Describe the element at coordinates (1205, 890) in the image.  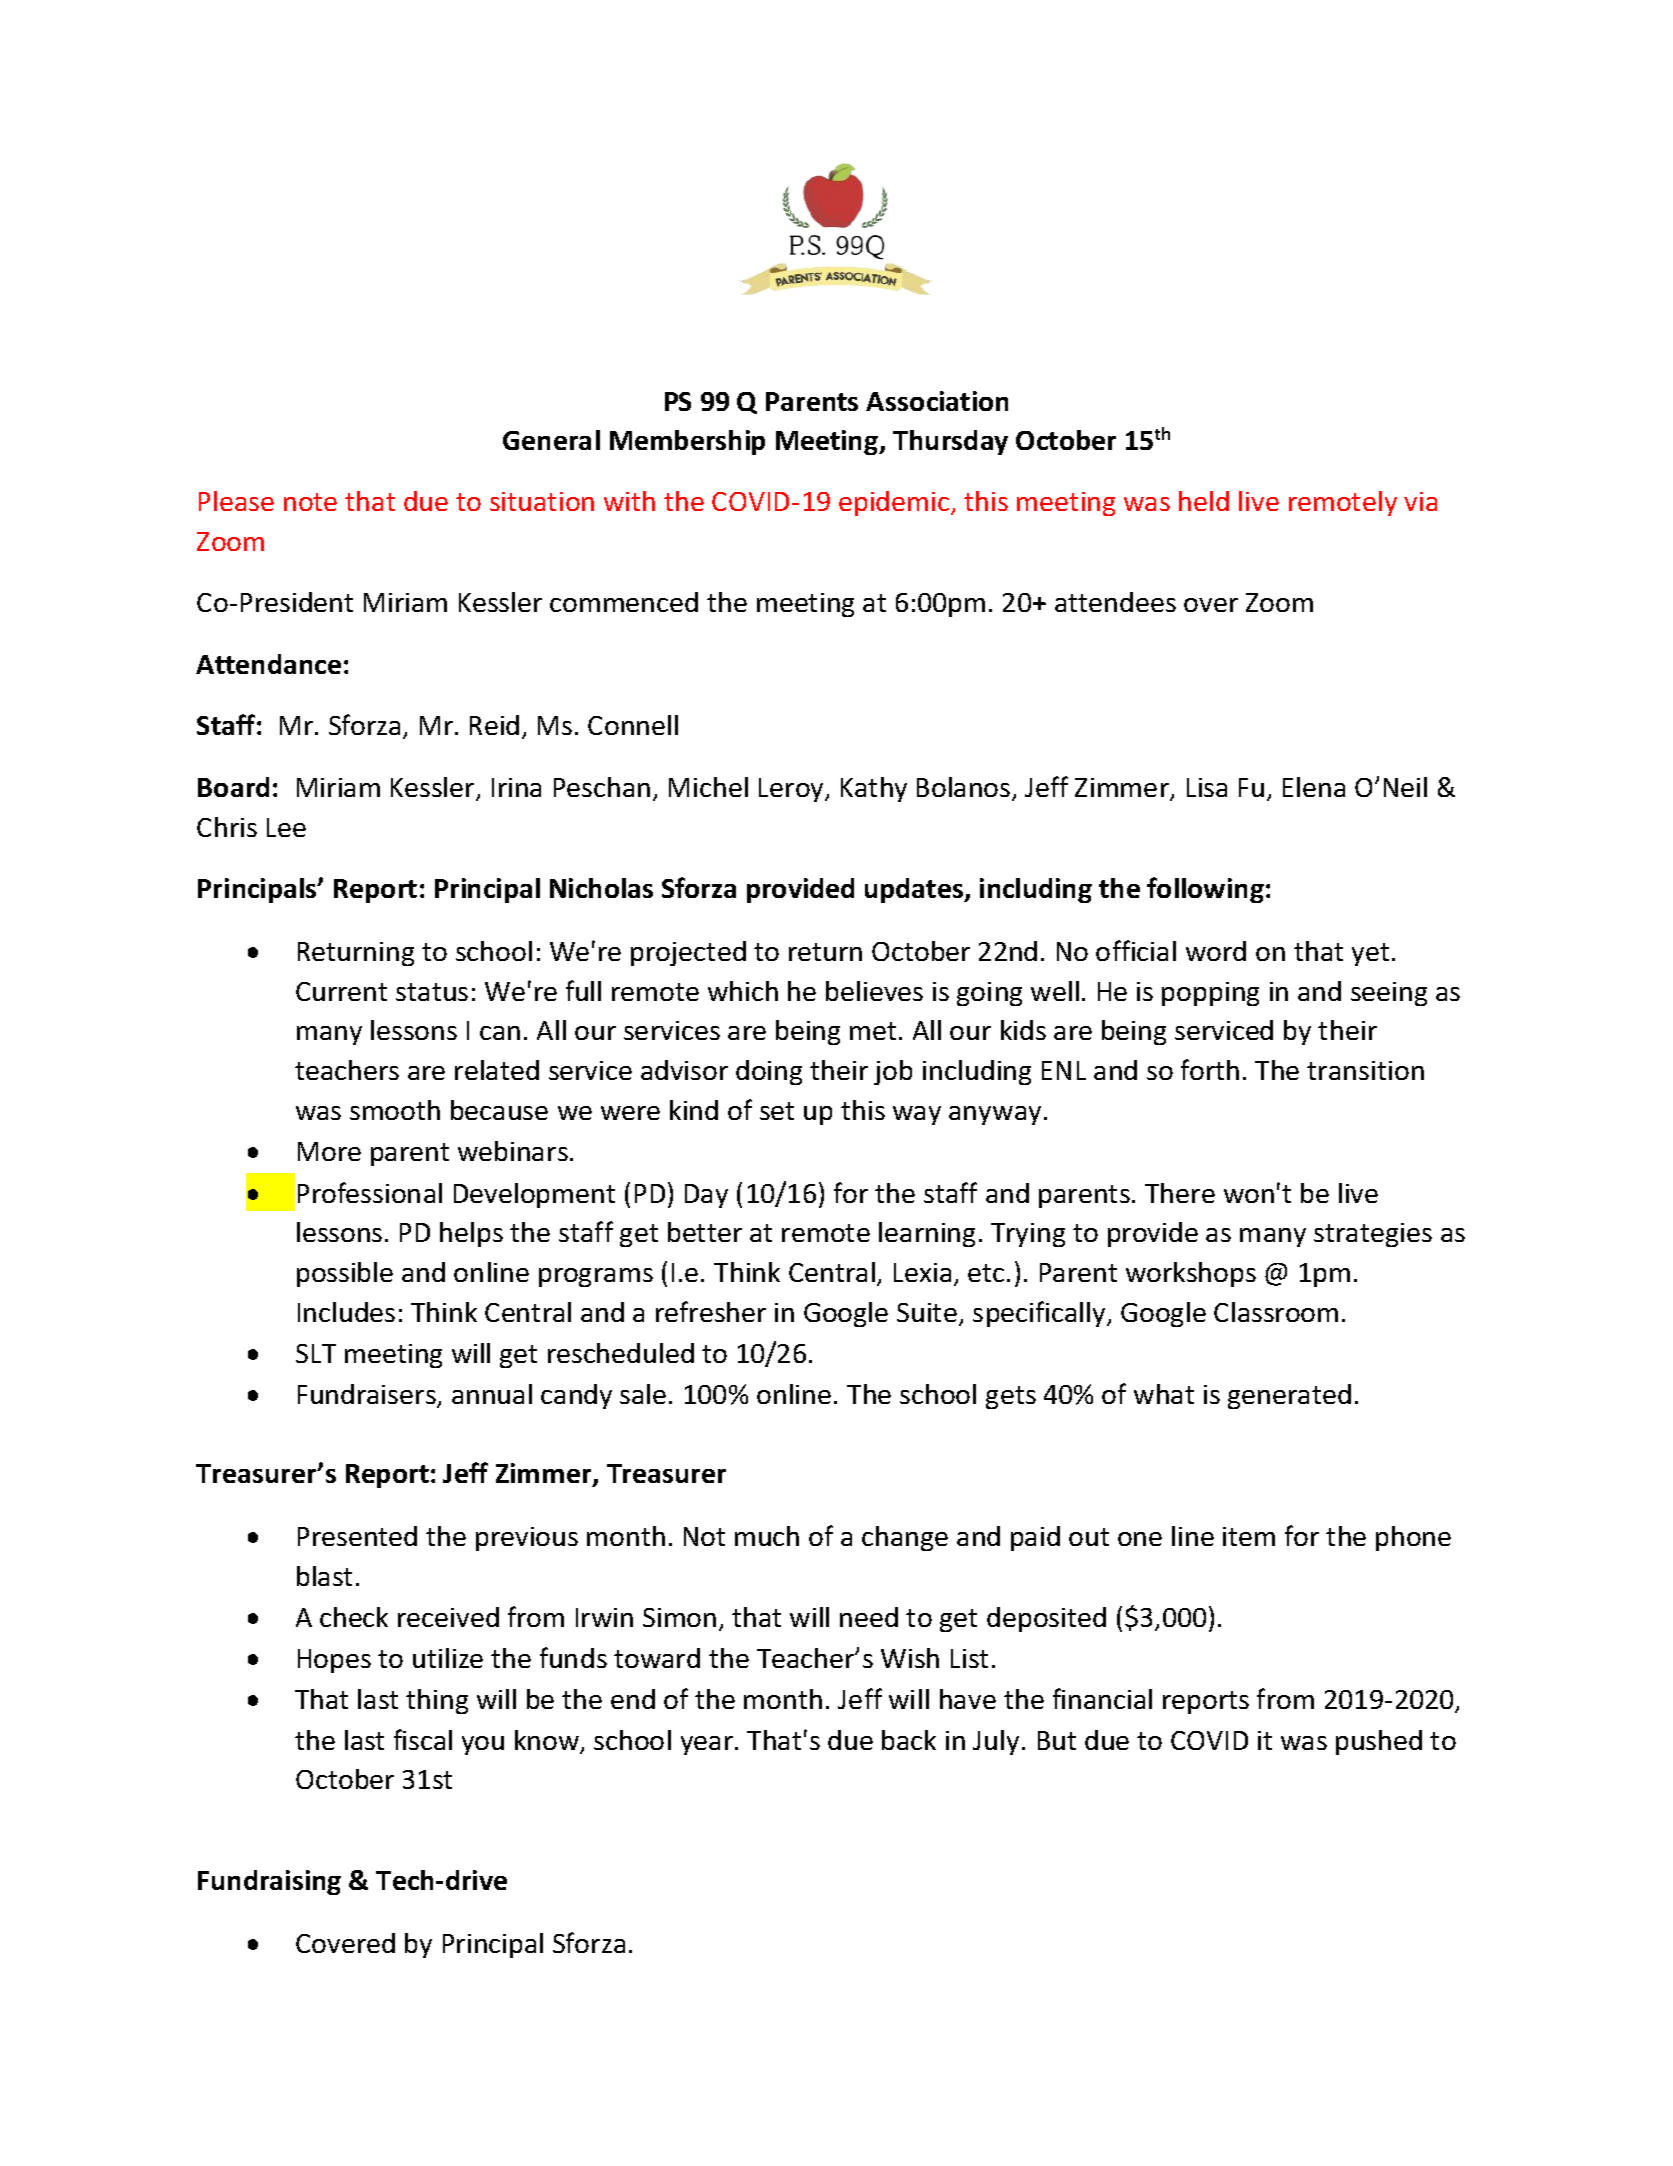
I see `following` at that location.
